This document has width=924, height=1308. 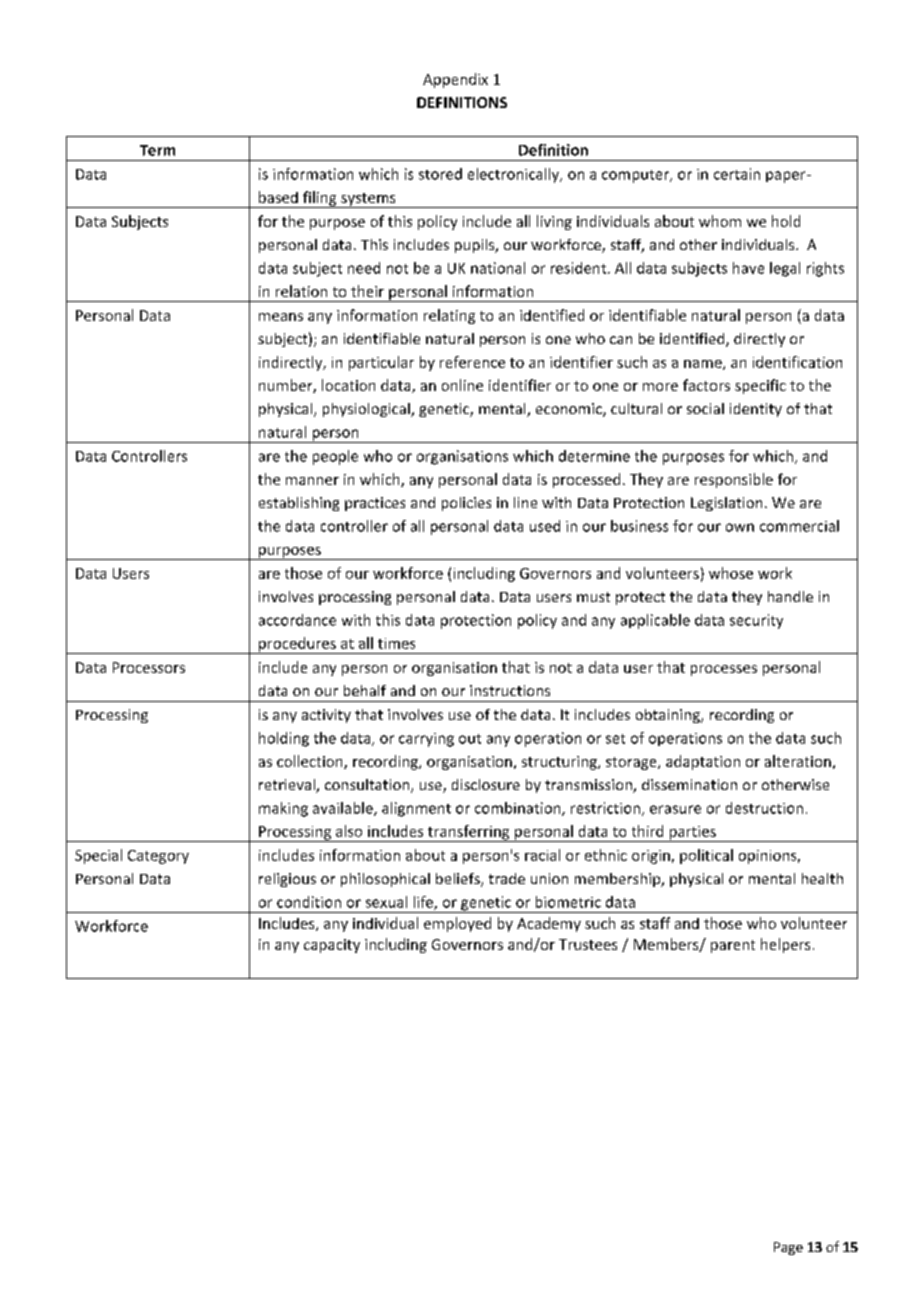 I want to click on capacity, so click(x=332, y=946).
